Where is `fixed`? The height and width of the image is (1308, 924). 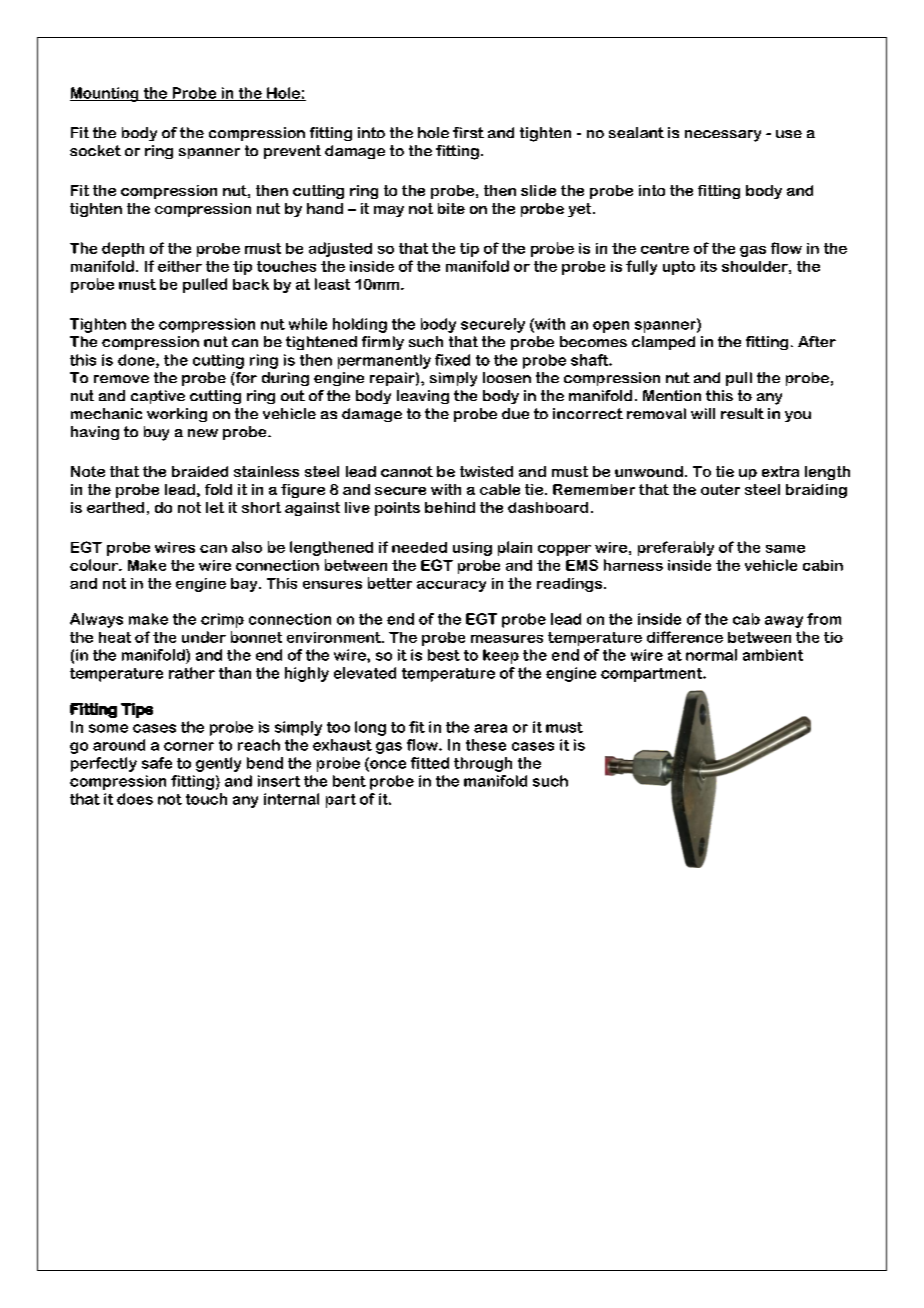
fixed is located at coordinates (452, 360).
